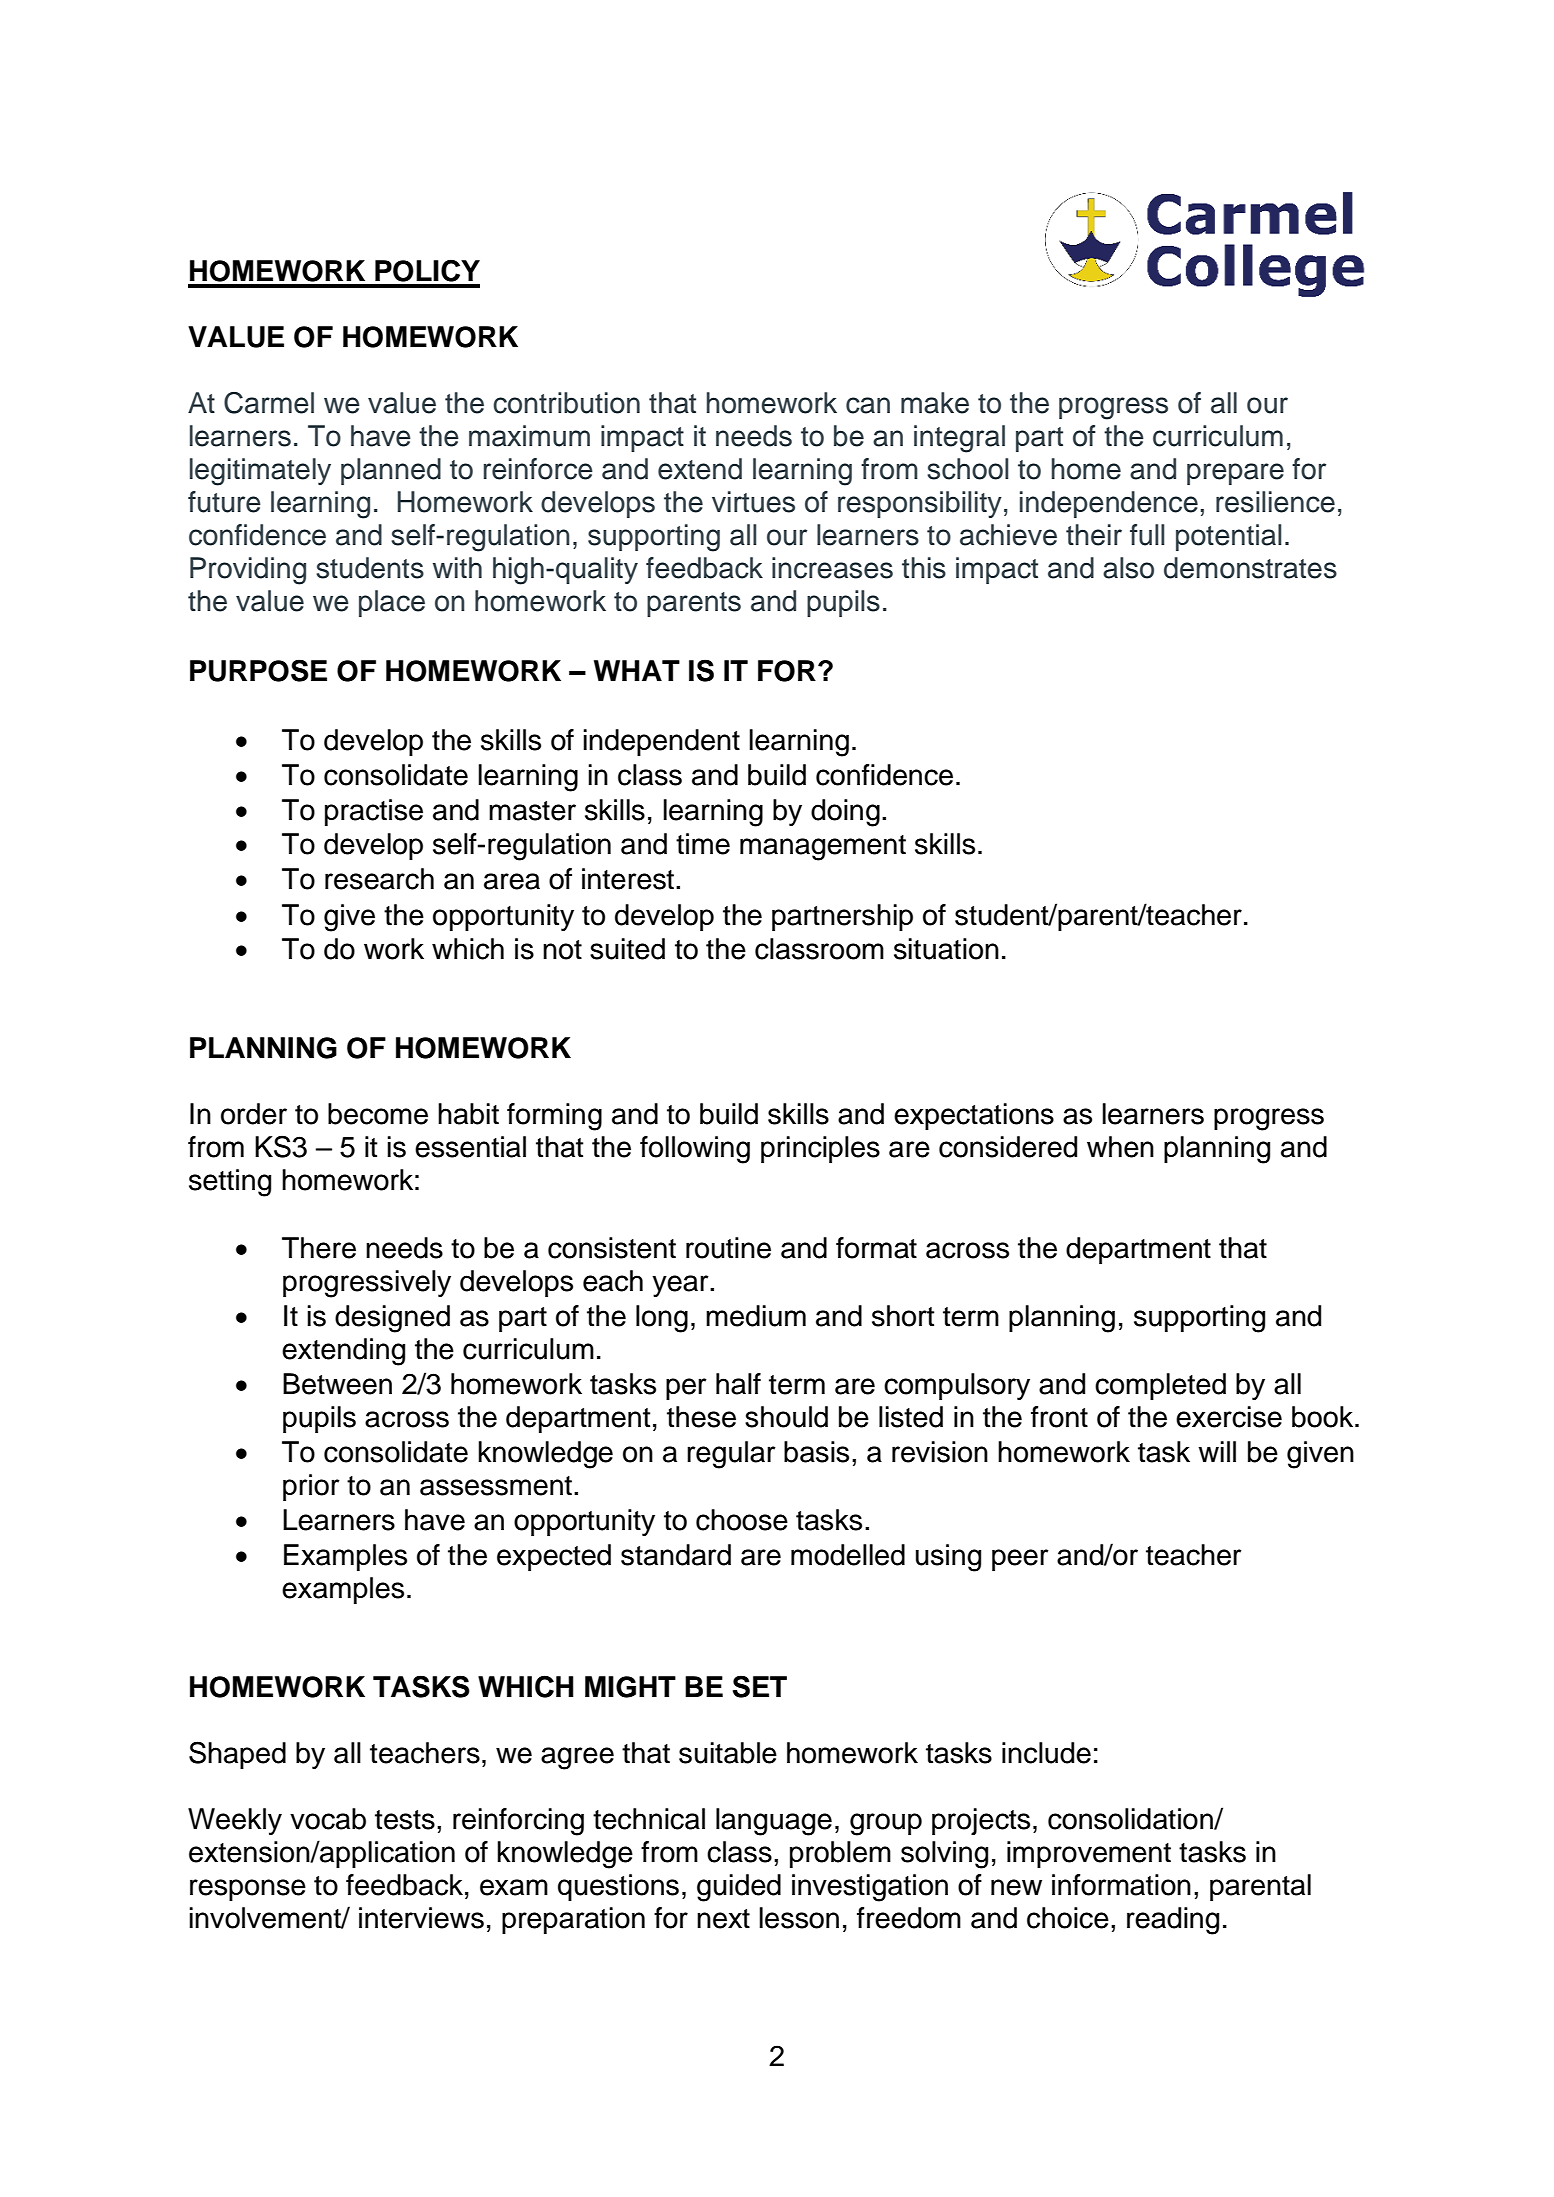 This screenshot has height=2197, width=1554. Describe the element at coordinates (391, 471) in the screenshot. I see `planned` at that location.
